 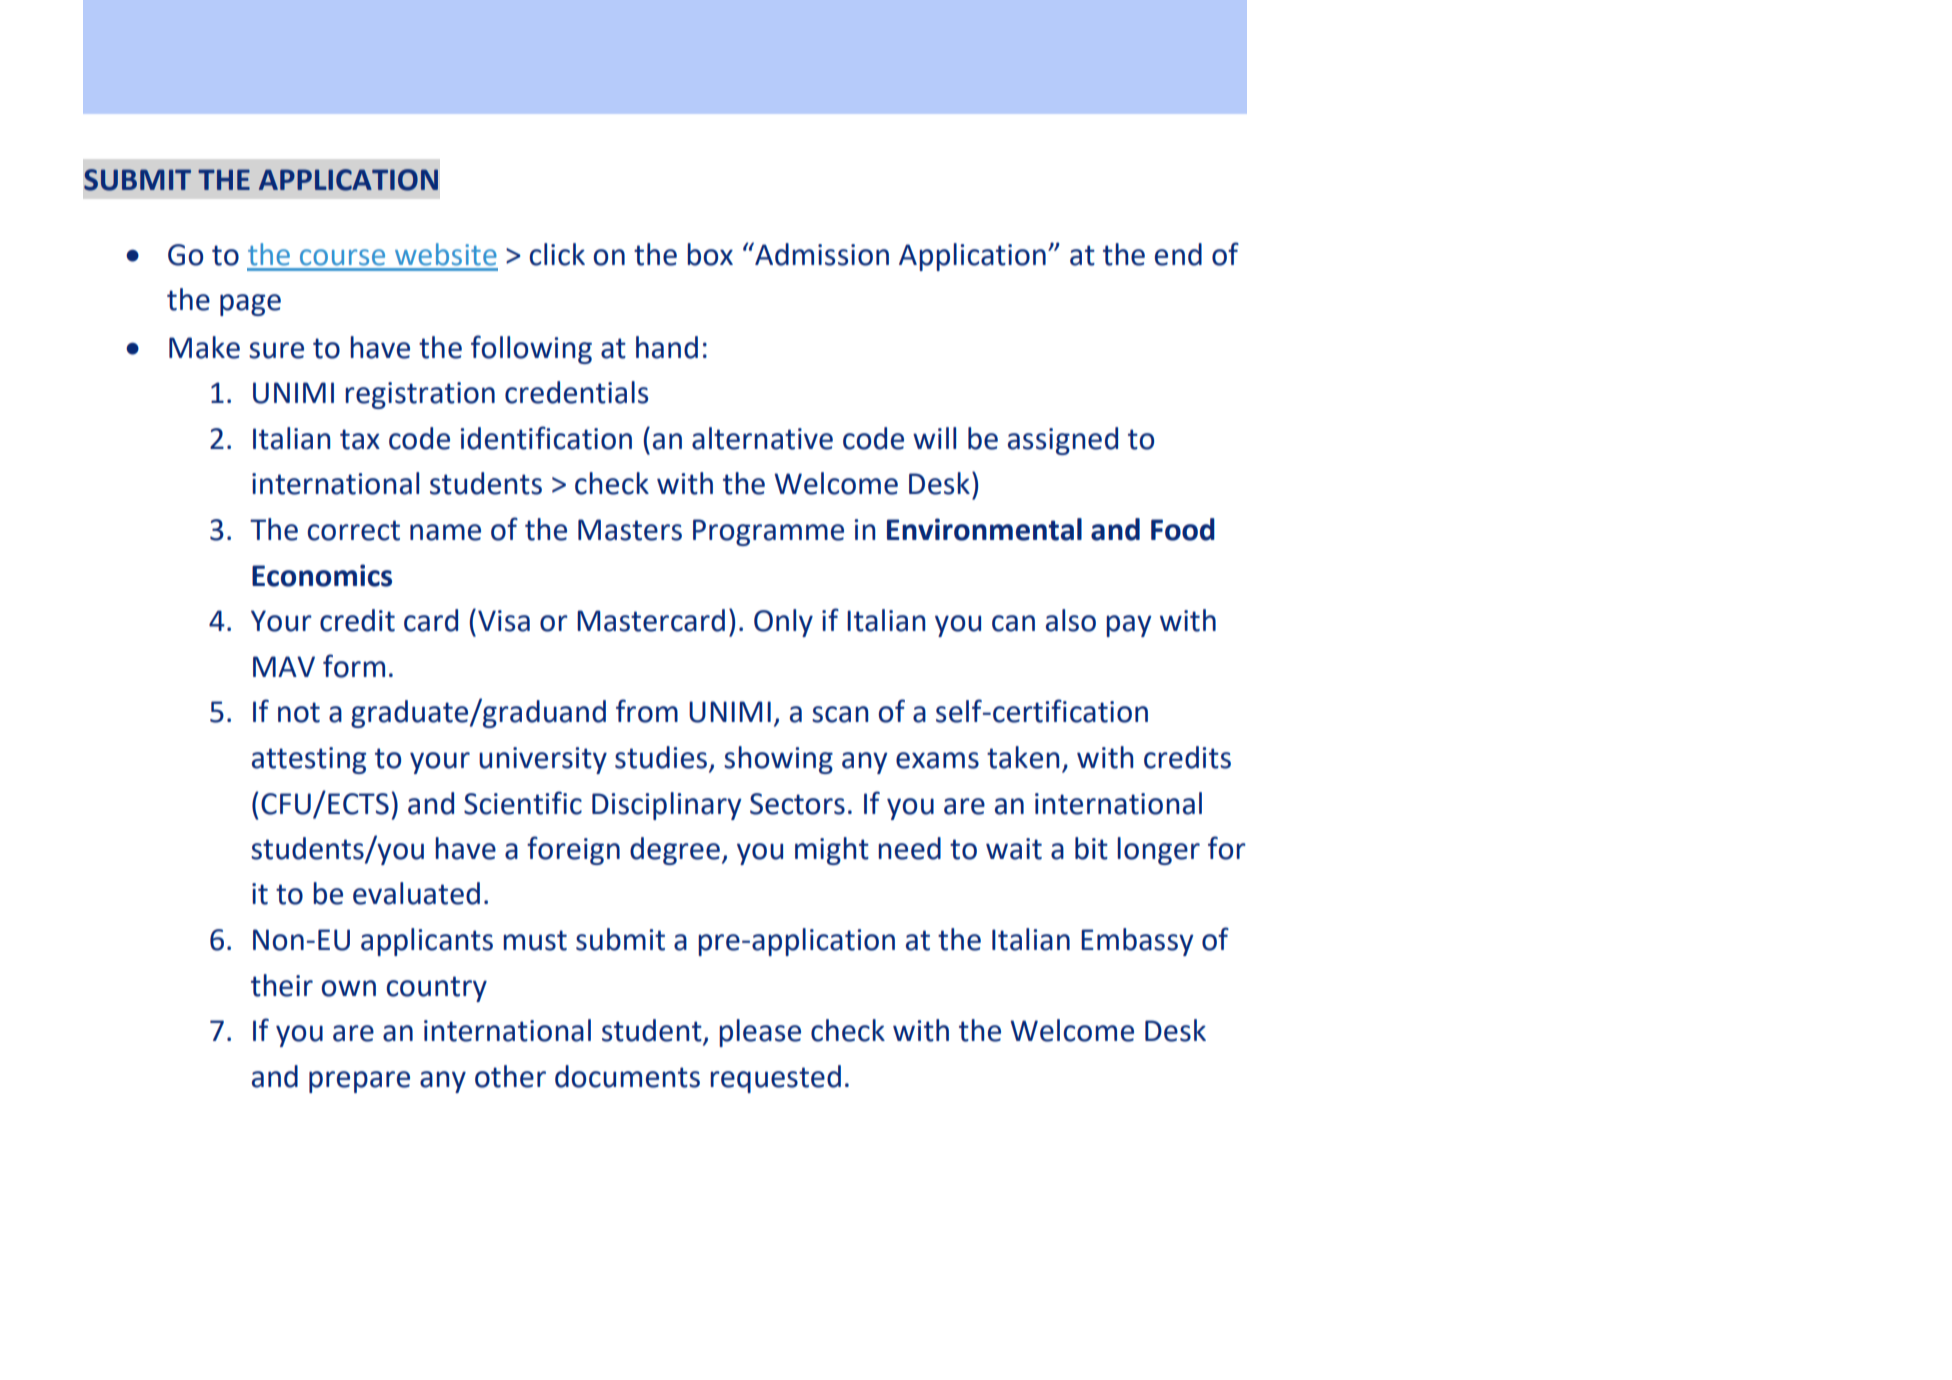 What do you see at coordinates (354, 530) in the screenshot?
I see `correct` at bounding box center [354, 530].
